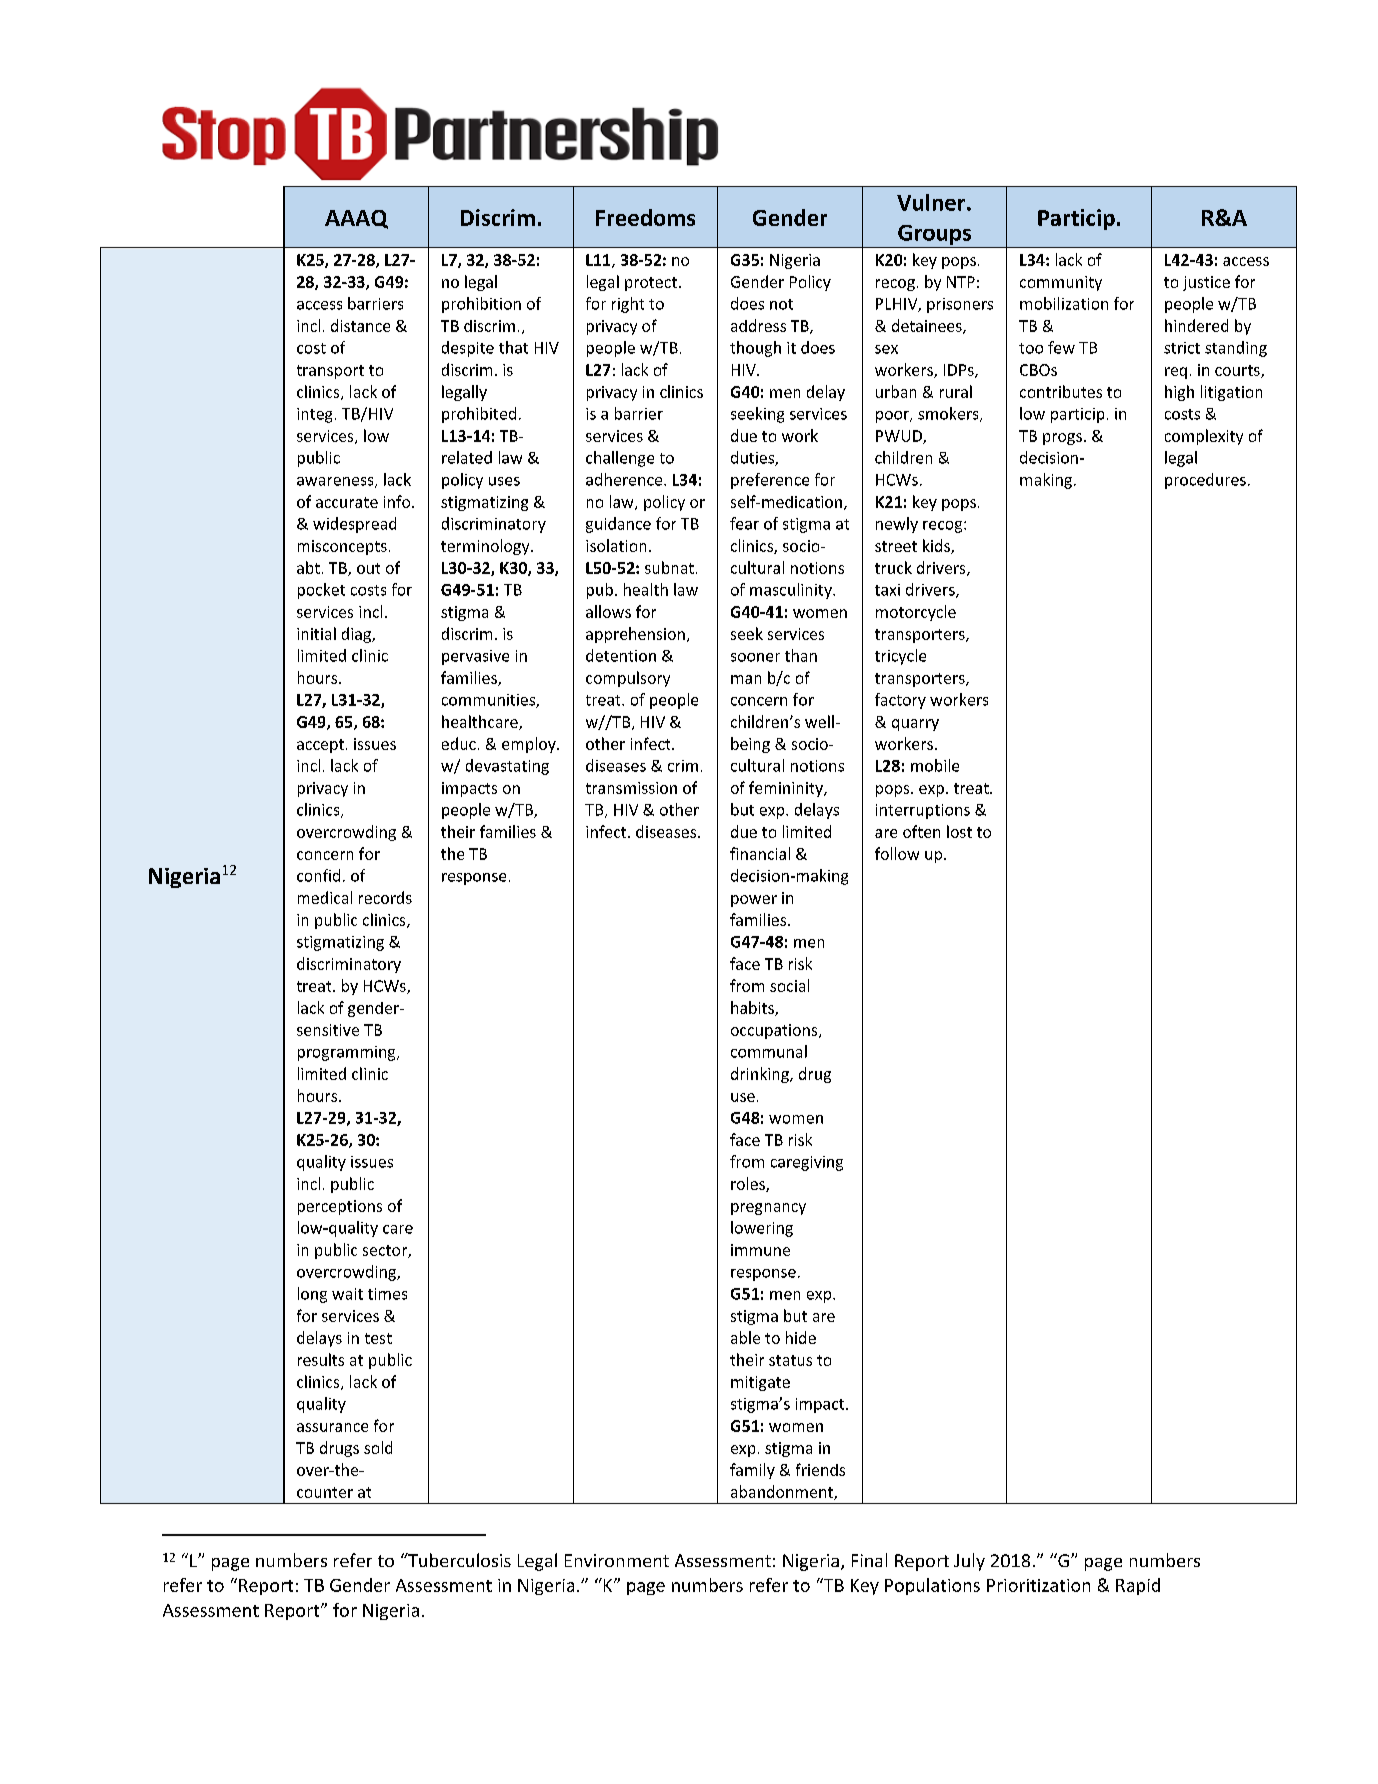  Describe the element at coordinates (1061, 283) in the page. I see `community` at that location.
